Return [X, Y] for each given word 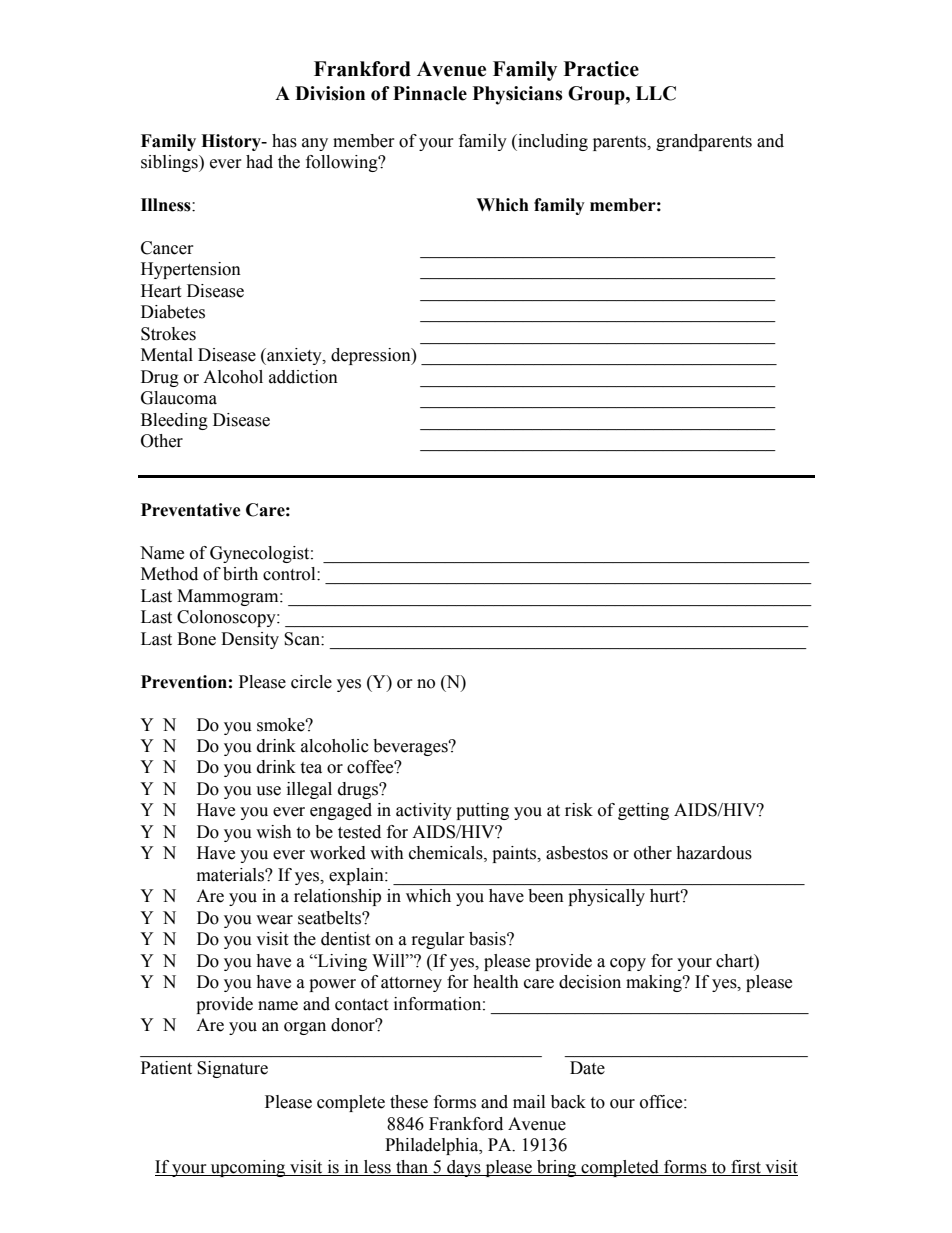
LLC [656, 93]
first [746, 1168]
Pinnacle [430, 93]
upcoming [248, 1168]
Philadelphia [433, 1146]
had [259, 162]
